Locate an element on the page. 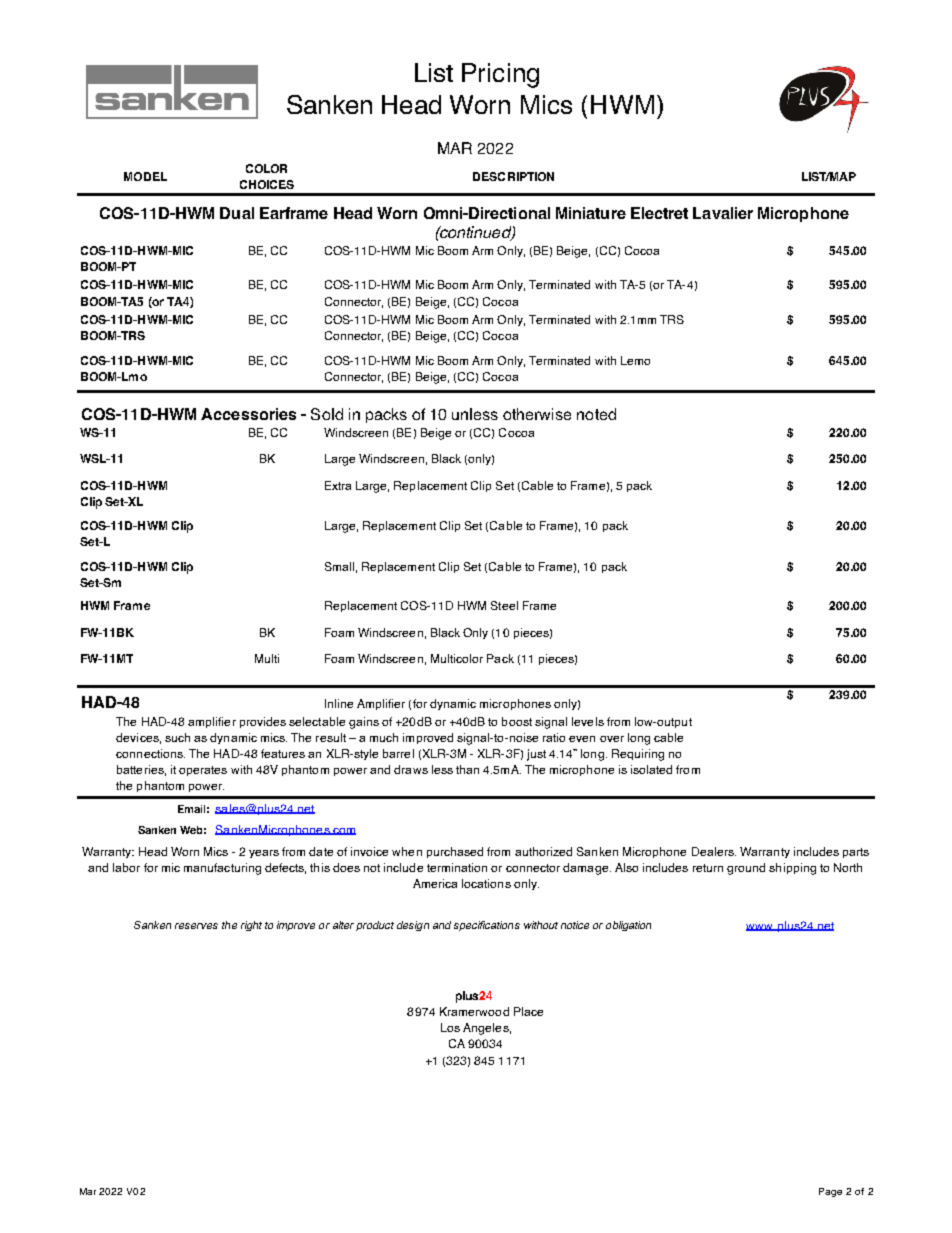 The image size is (952, 1233). Accessories is located at coordinates (248, 414).
